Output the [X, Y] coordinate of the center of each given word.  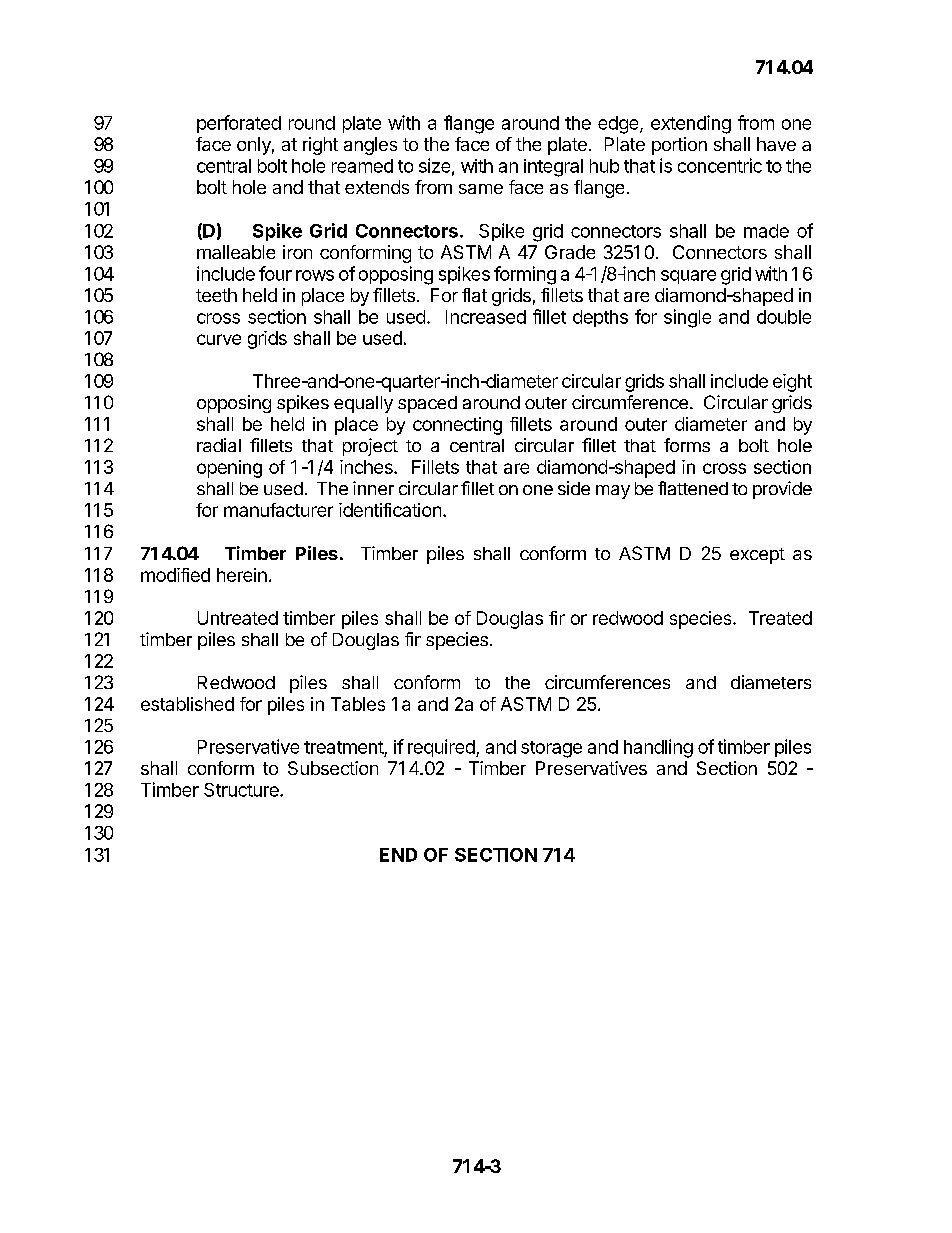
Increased [486, 317]
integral [553, 168]
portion [679, 146]
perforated [239, 124]
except [757, 556]
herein [242, 575]
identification [390, 510]
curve [219, 339]
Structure [242, 790]
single [687, 318]
